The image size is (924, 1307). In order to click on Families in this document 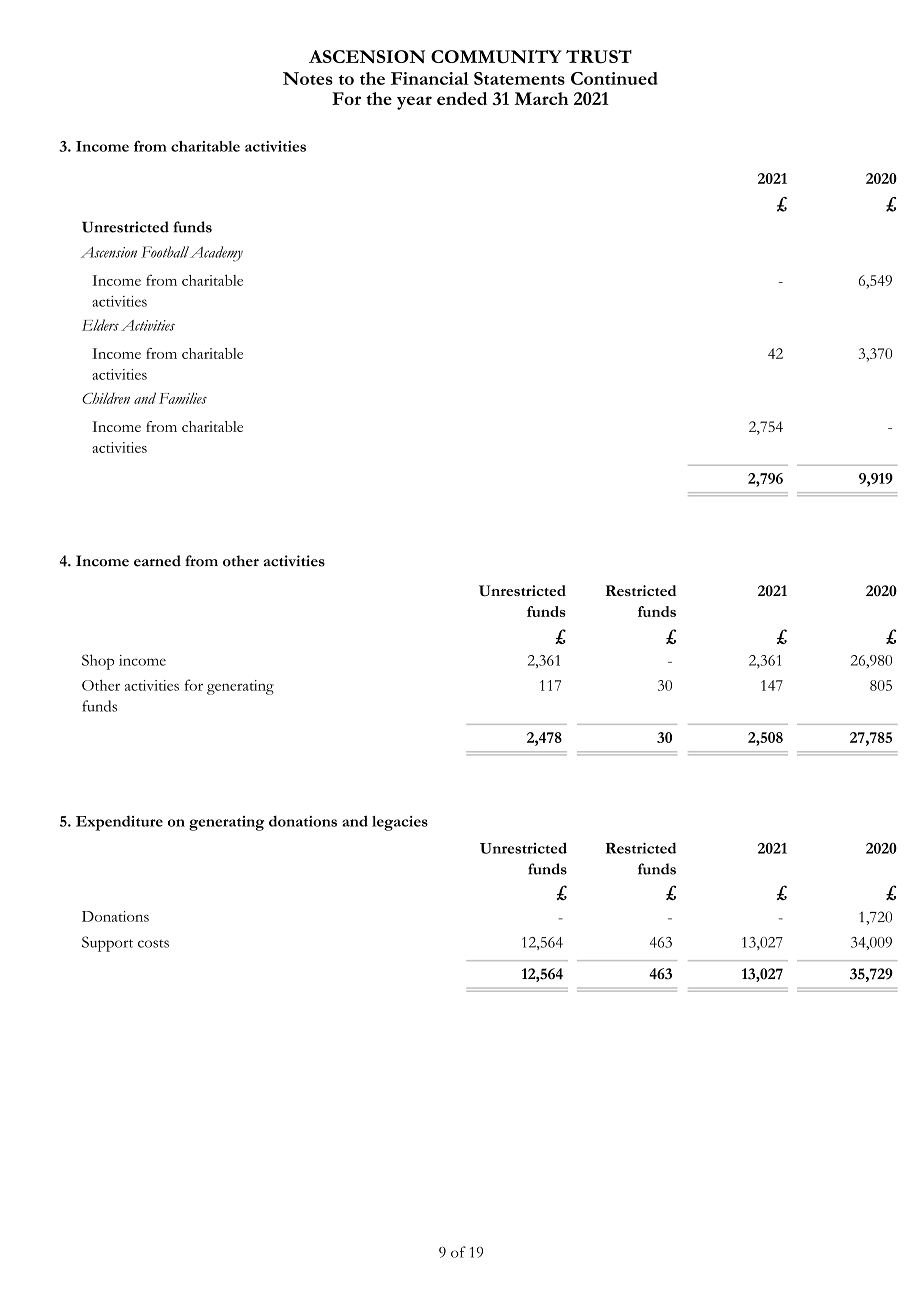, I will do `click(183, 398)`.
